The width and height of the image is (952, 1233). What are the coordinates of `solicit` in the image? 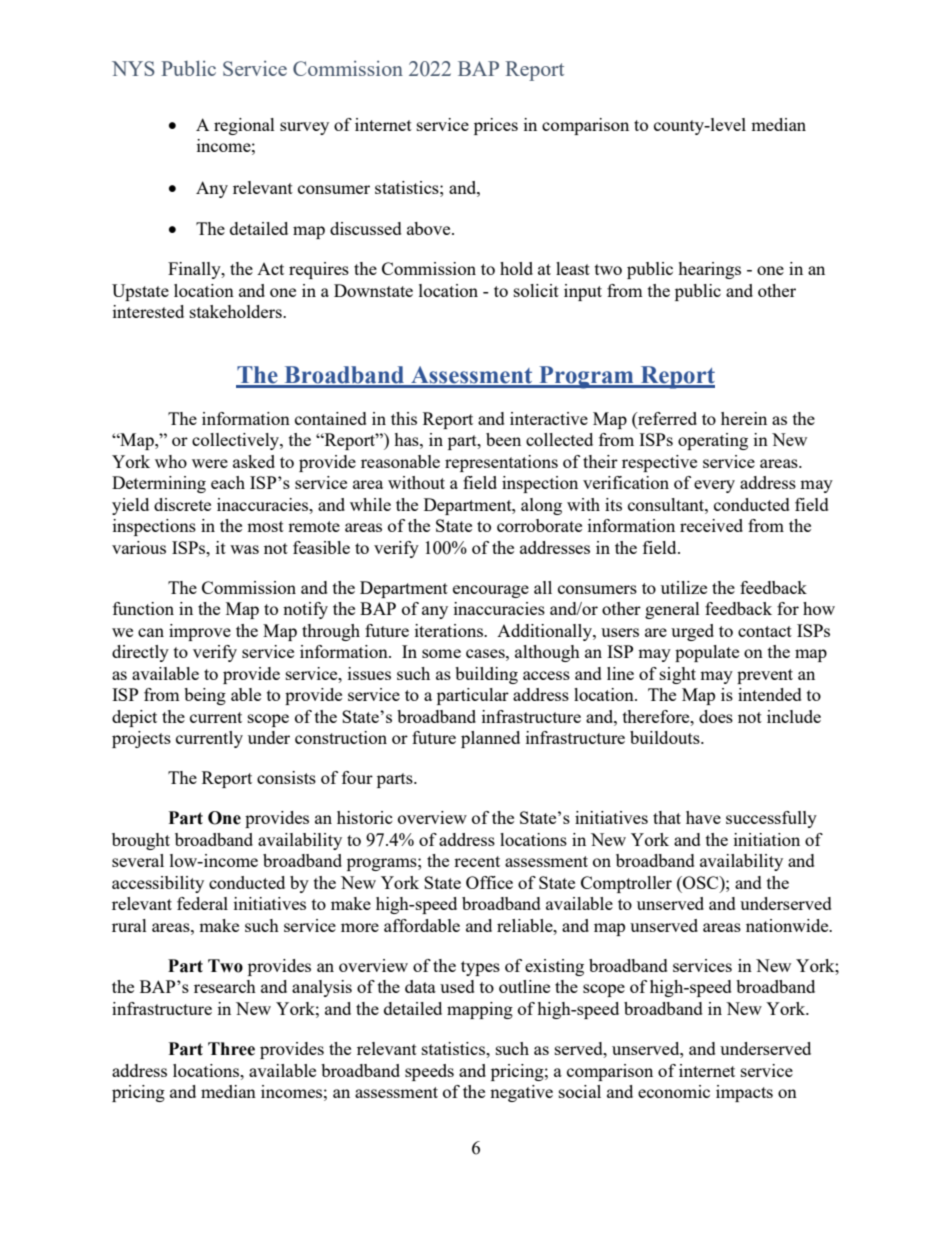 It's located at (536, 290).
